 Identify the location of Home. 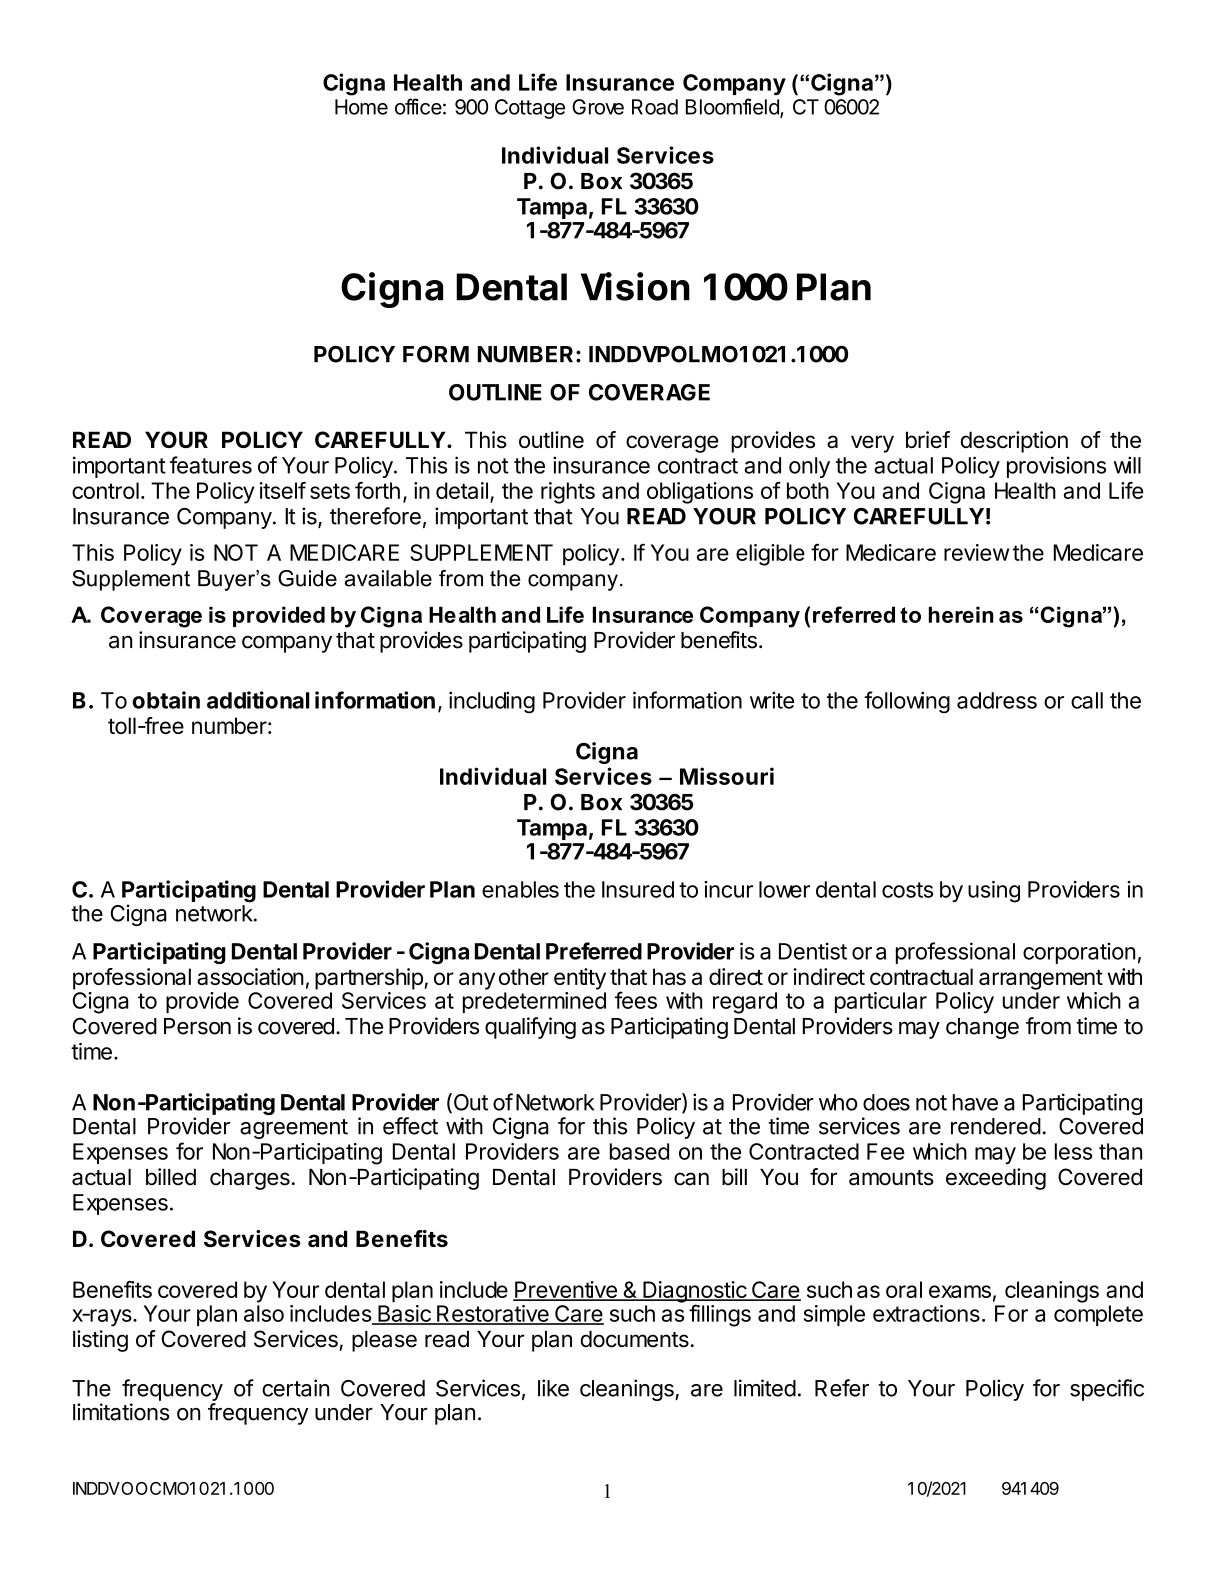
(361, 107).
